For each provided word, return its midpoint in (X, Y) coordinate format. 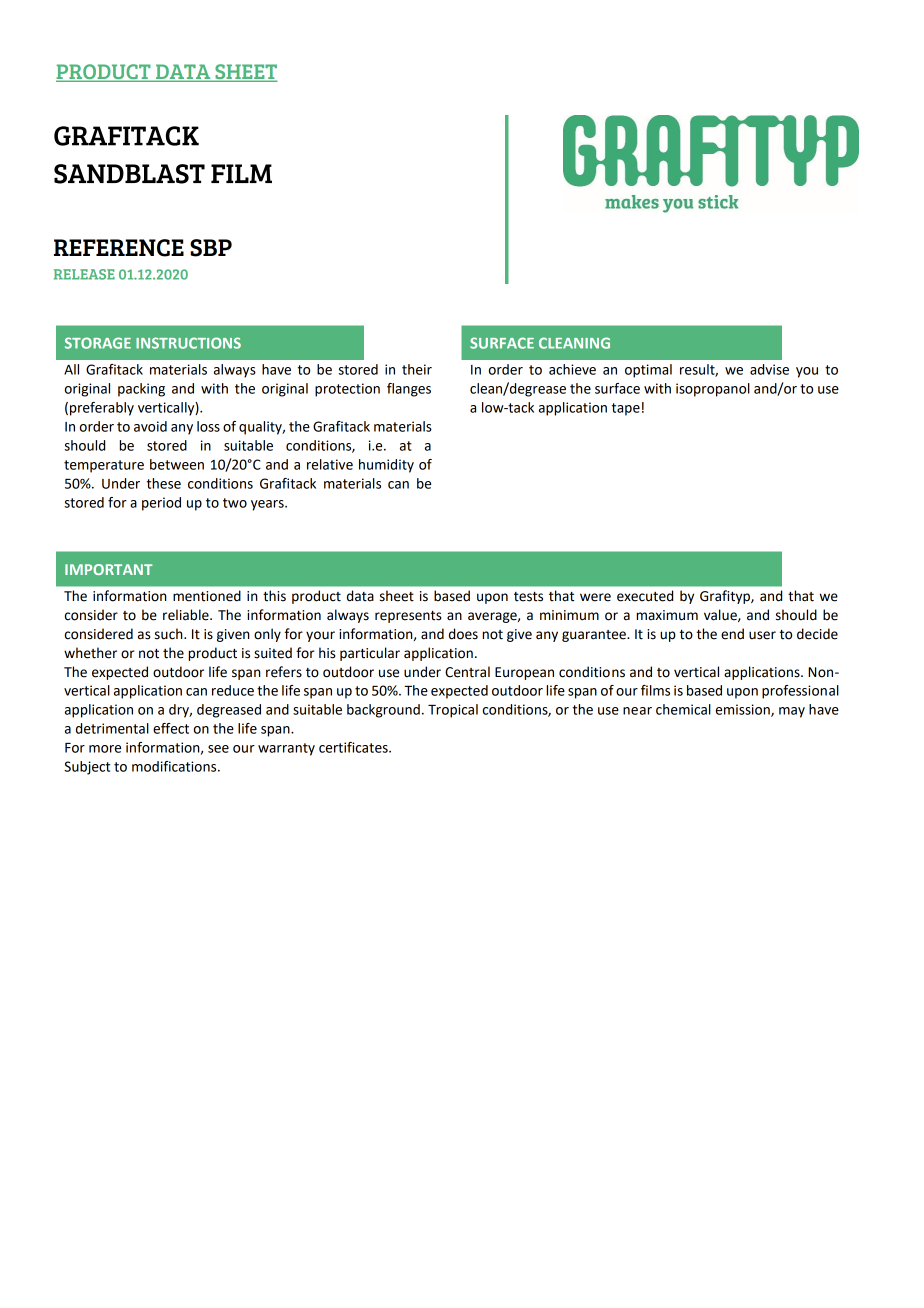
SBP (211, 248)
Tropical (453, 711)
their (417, 369)
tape (626, 409)
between (177, 464)
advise (769, 369)
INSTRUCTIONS (188, 343)
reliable (187, 615)
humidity (386, 466)
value (721, 615)
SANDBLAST (129, 174)
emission (744, 710)
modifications (175, 766)
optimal (648, 371)
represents (408, 617)
